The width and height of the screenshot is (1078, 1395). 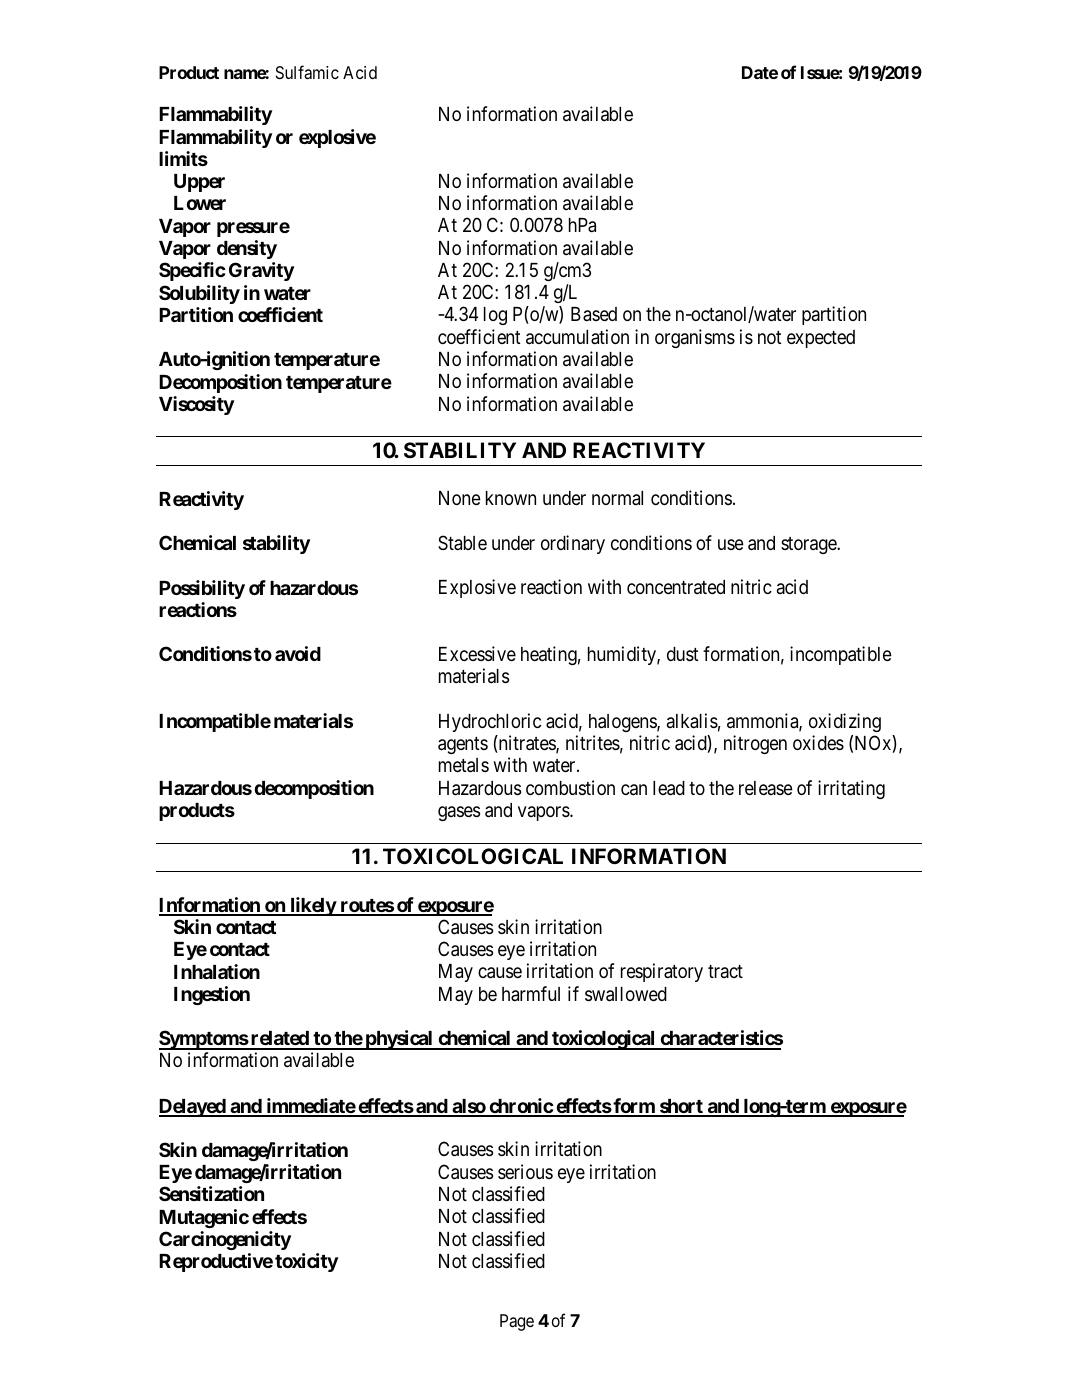 What do you see at coordinates (247, 249) in the screenshot?
I see `density` at bounding box center [247, 249].
